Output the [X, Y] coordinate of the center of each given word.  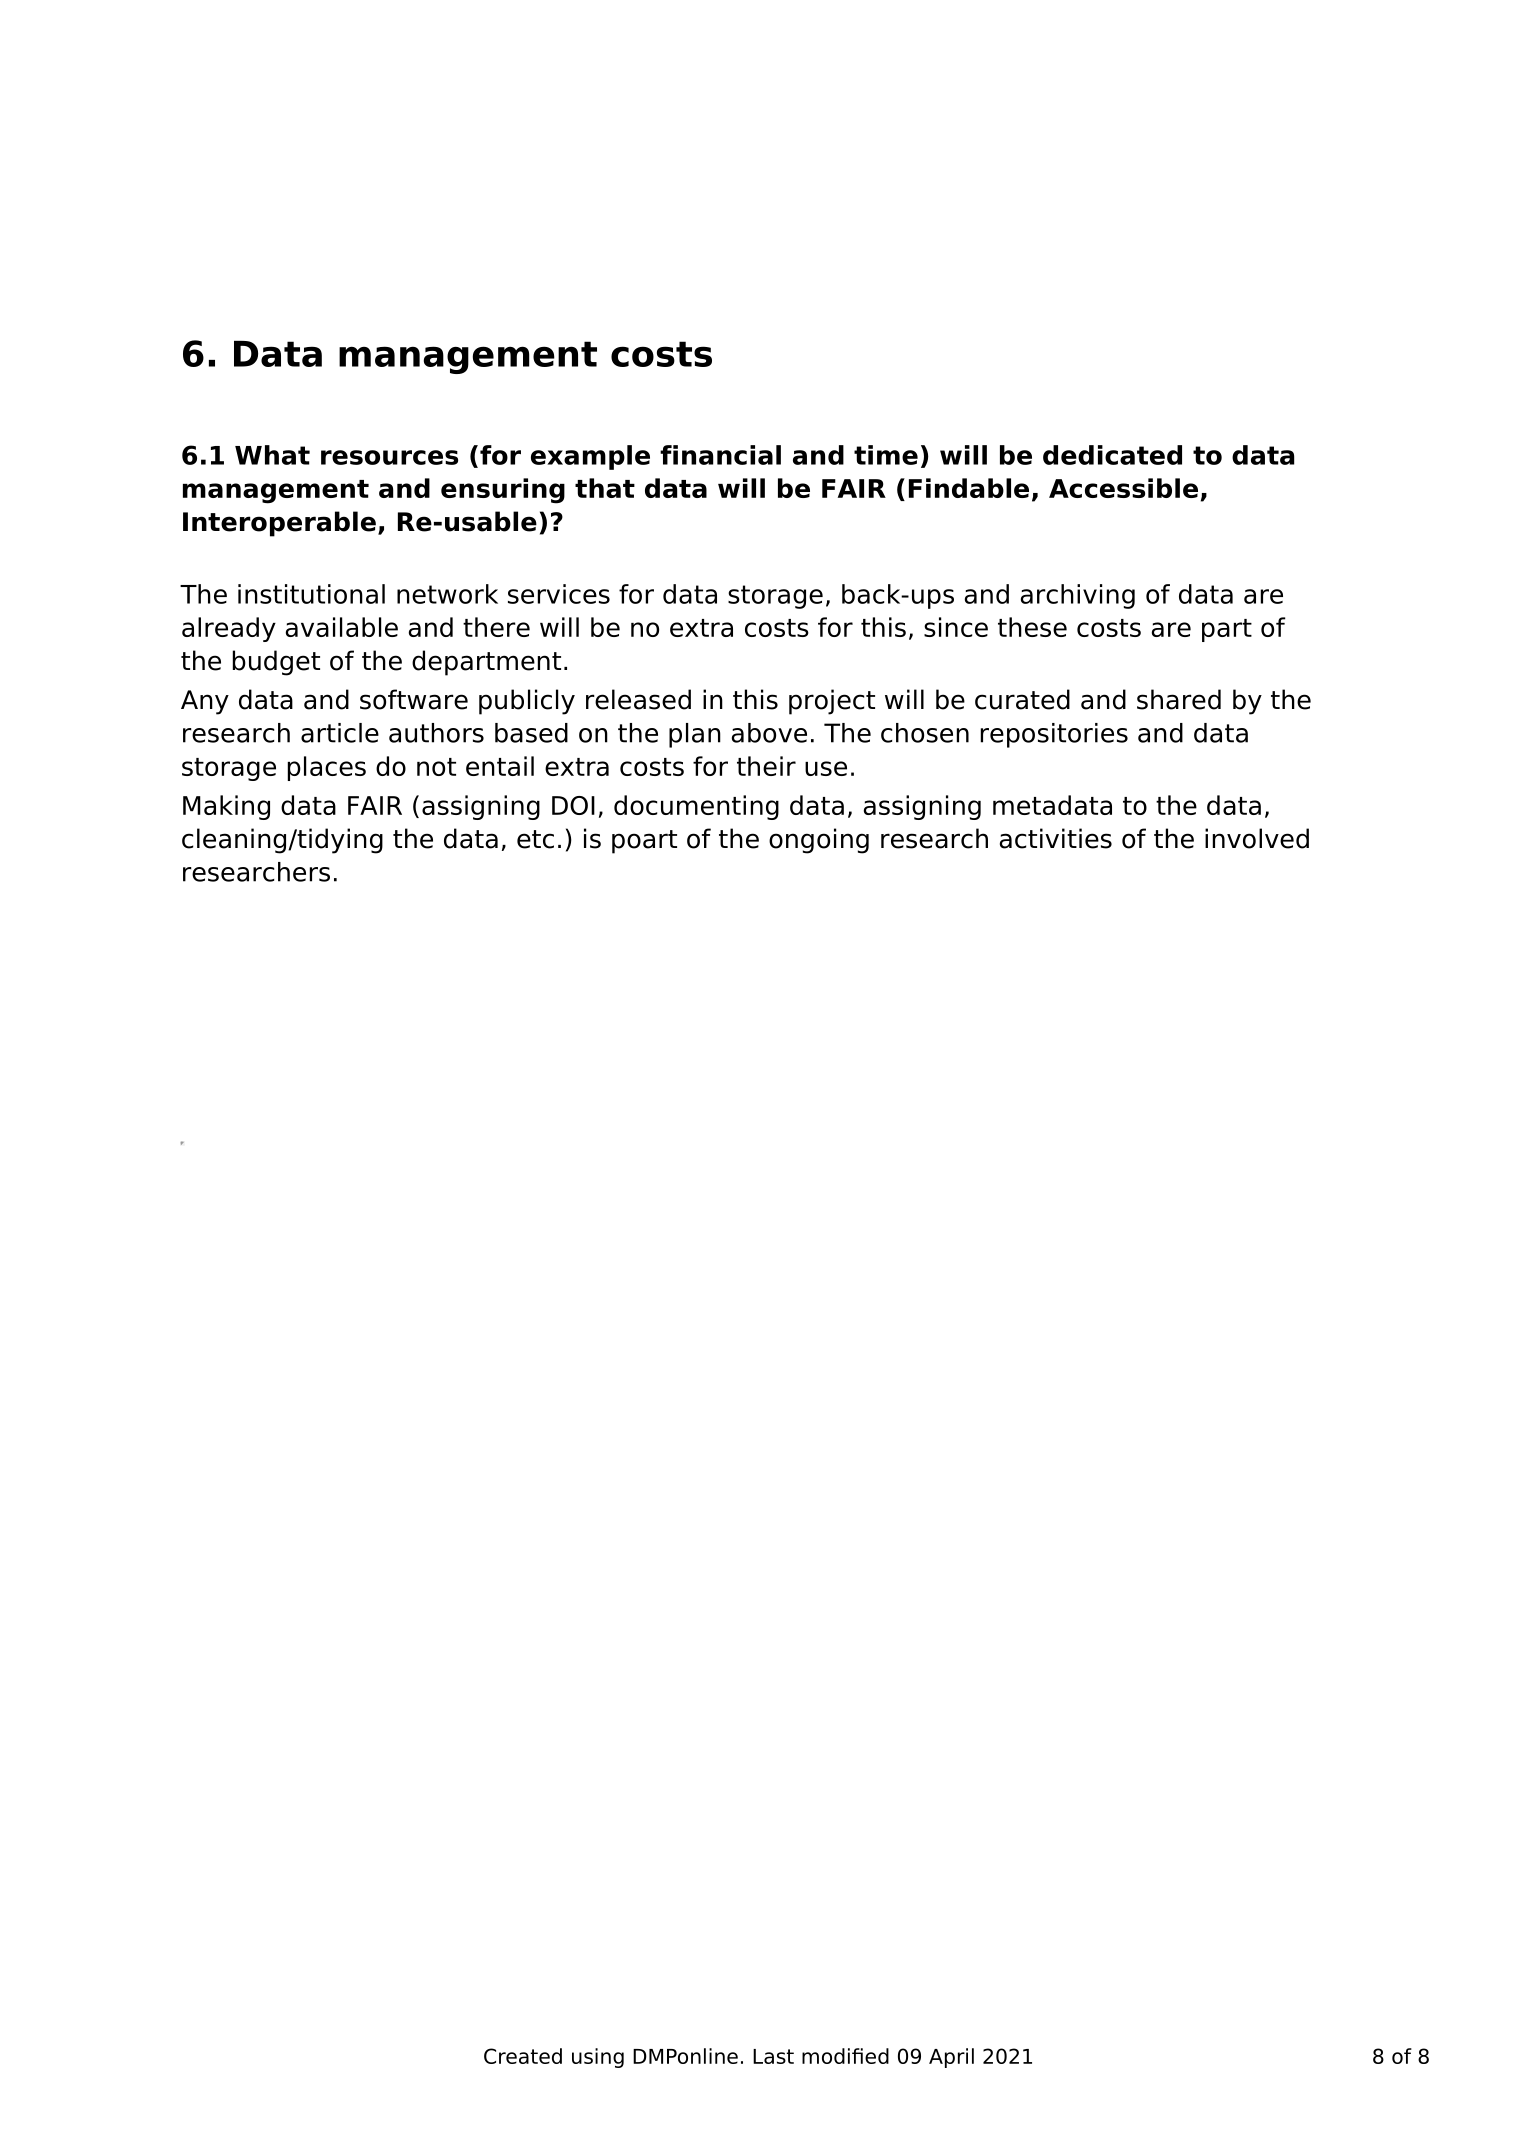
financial [720, 455]
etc [535, 839]
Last [773, 2056]
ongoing [819, 841]
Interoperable [279, 524]
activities [1056, 838]
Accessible [1123, 488]
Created [523, 2056]
